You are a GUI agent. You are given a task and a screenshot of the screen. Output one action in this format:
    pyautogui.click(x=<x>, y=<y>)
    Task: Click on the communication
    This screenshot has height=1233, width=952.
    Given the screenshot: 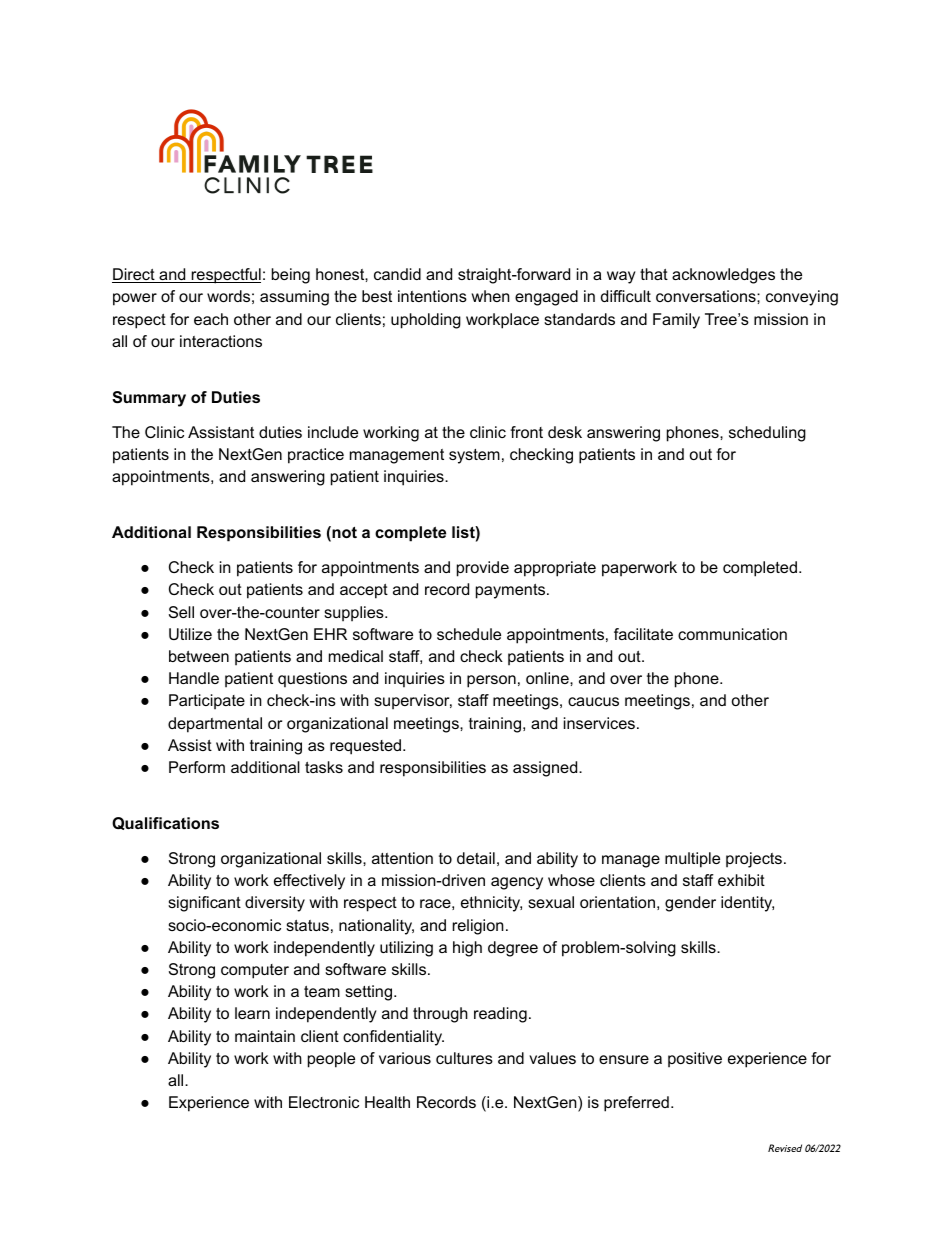 What is the action you would take?
    pyautogui.click(x=732, y=634)
